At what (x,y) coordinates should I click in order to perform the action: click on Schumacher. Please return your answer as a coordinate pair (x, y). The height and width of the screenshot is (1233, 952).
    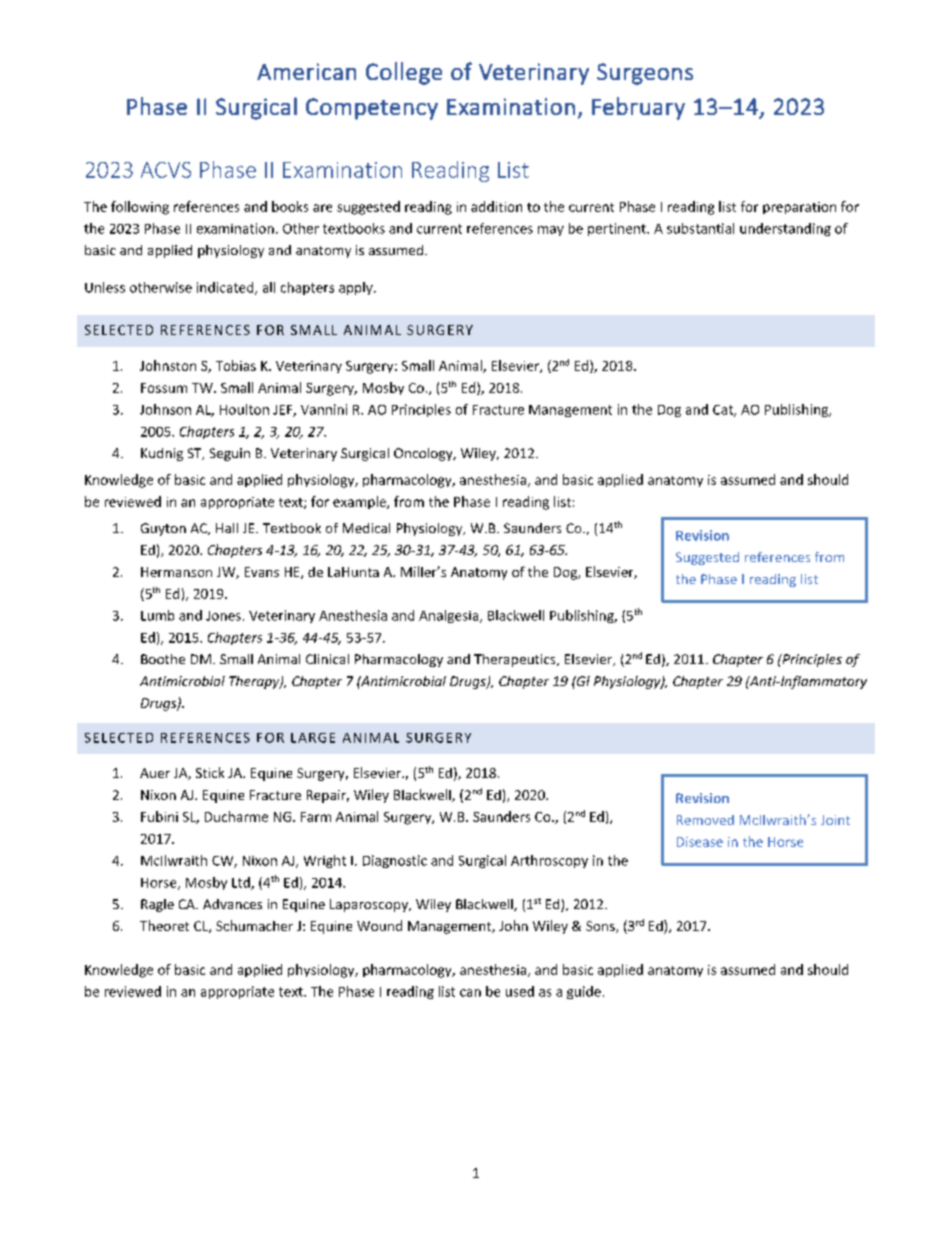
    Looking at the image, I should click on (254, 925).
